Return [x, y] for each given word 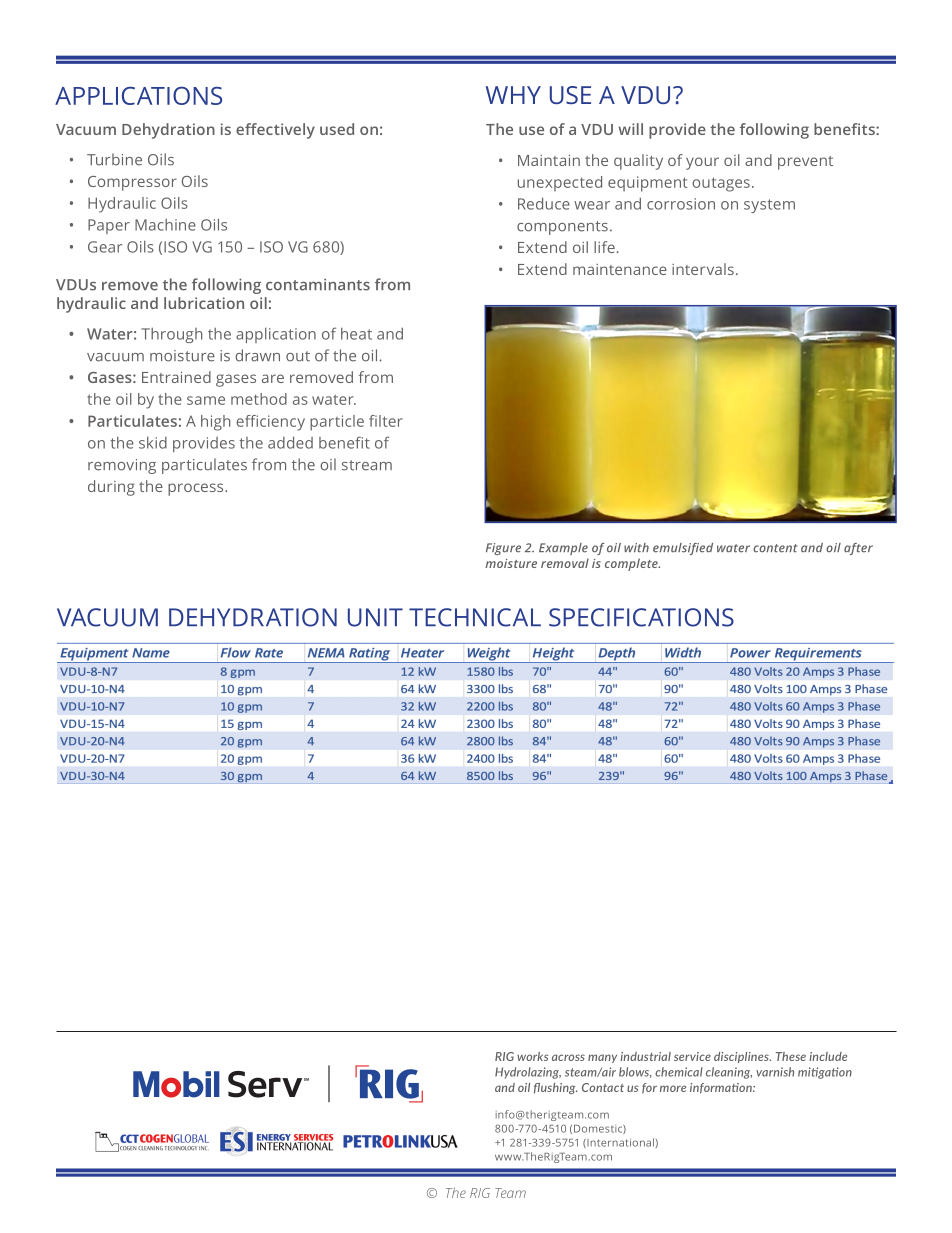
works [533, 1056]
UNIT [375, 617]
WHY [513, 95]
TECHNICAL [475, 617]
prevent [805, 163]
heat [356, 334]
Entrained [176, 377]
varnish [775, 1072]
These [791, 1056]
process [197, 489]
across [568, 1057]
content [775, 548]
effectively [275, 131]
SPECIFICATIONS [641, 617]
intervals [703, 269]
